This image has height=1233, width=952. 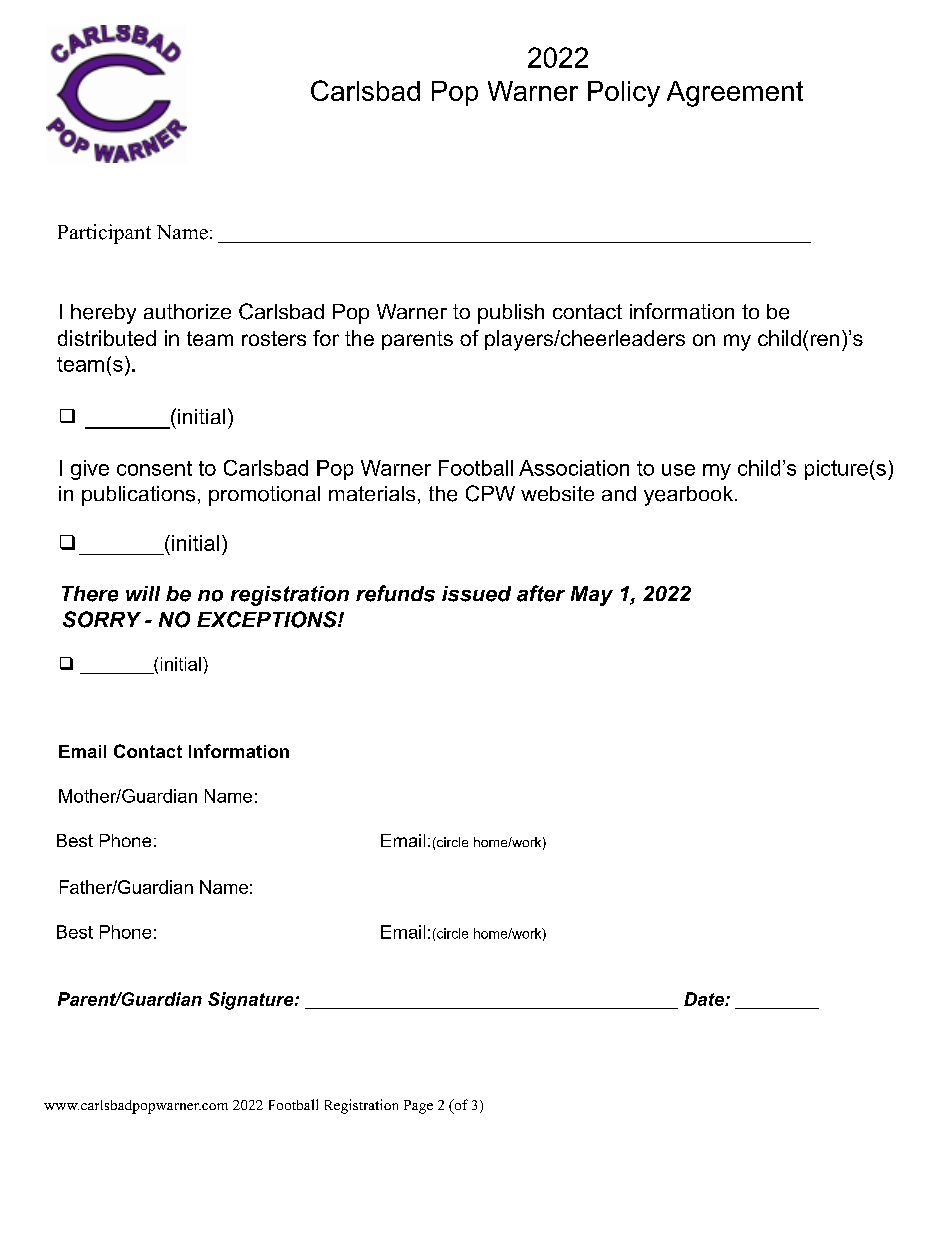 What do you see at coordinates (104, 234) in the image?
I see `Participant` at bounding box center [104, 234].
